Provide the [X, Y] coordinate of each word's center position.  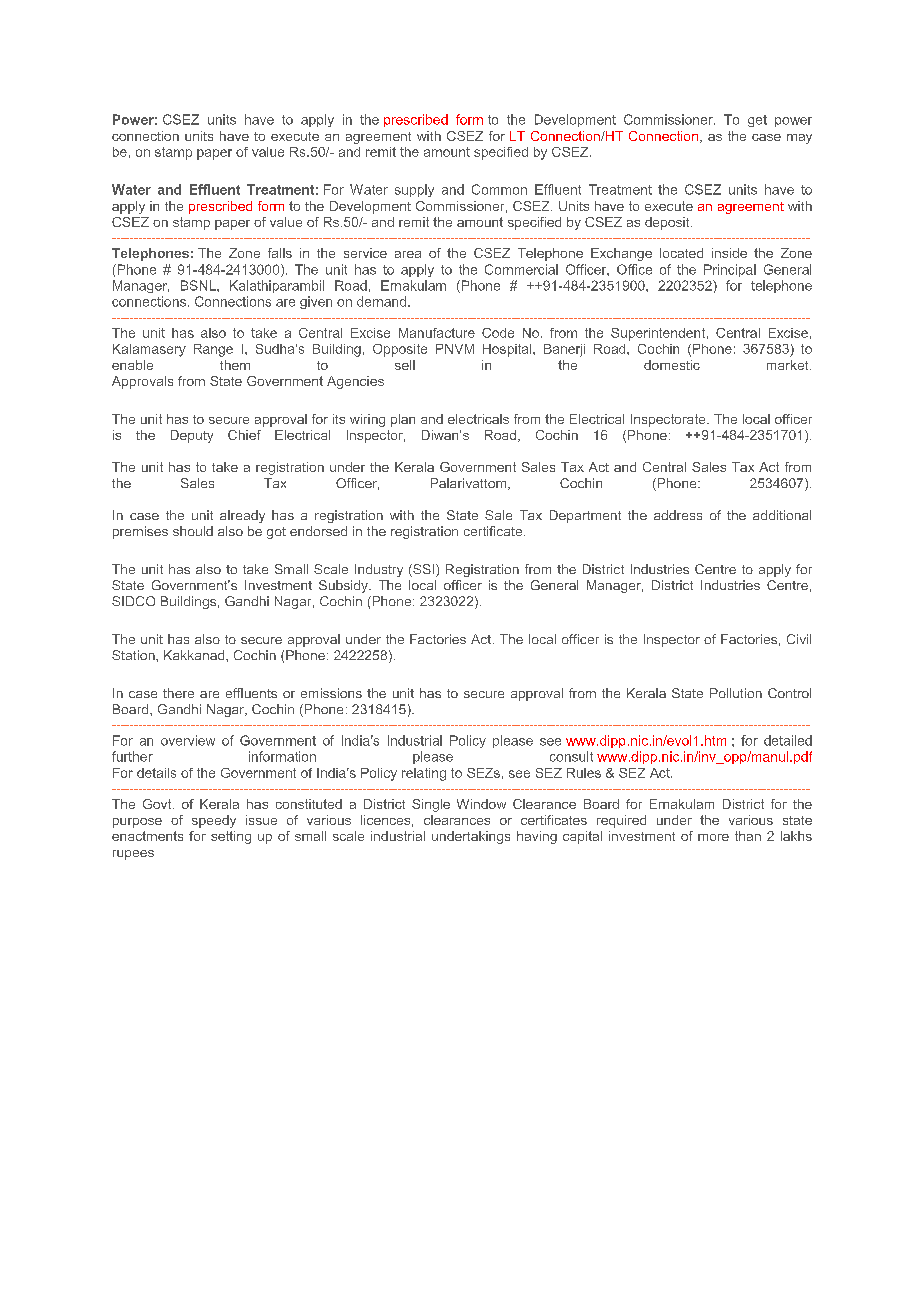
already [242, 516]
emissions [331, 693]
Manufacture [437, 333]
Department [585, 516]
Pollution [736, 693]
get [757, 121]
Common [499, 189]
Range [213, 350]
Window [481, 804]
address [678, 515]
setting [231, 837]
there [178, 693]
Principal [730, 270]
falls [280, 253]
